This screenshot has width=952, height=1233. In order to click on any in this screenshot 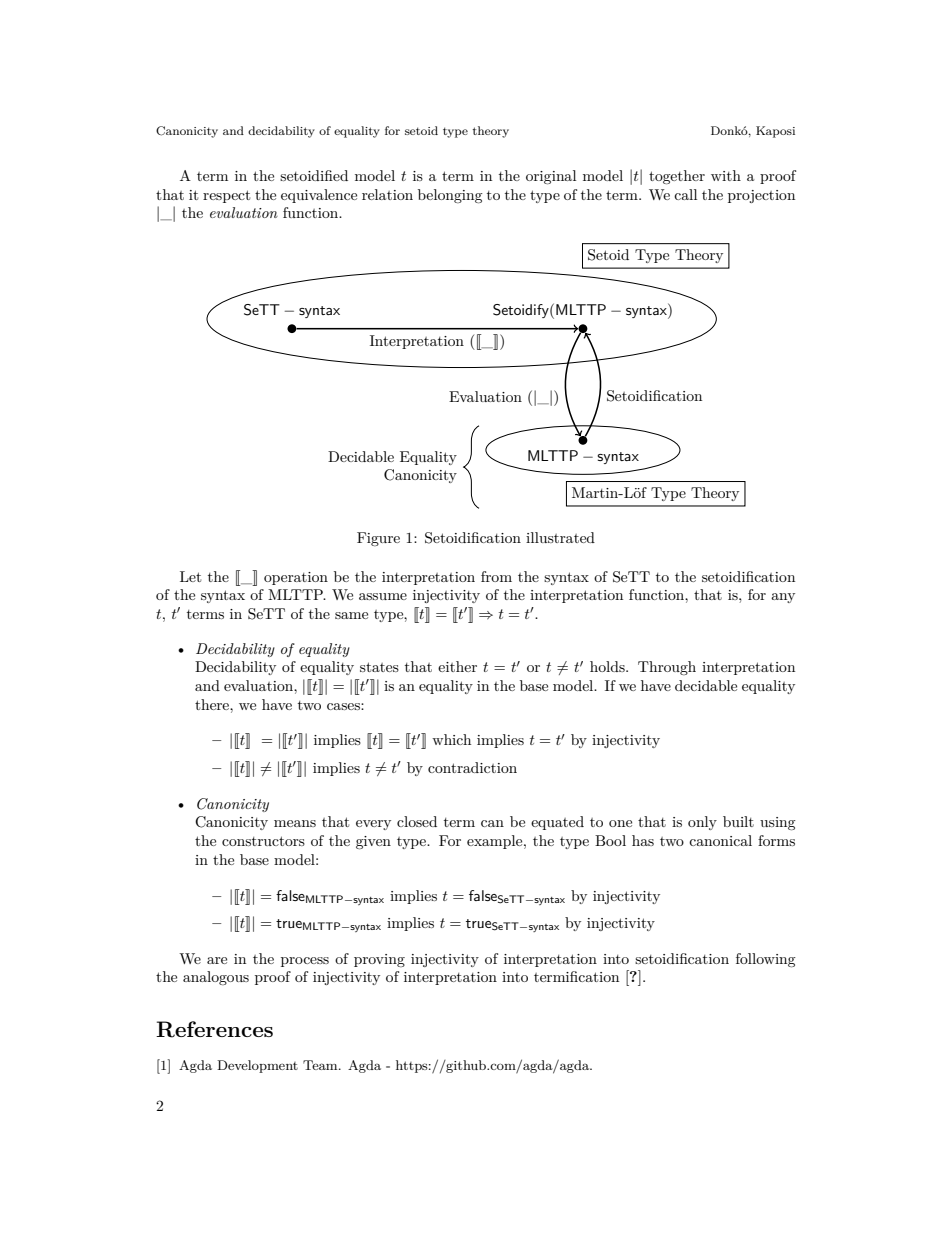, I will do `click(783, 598)`.
